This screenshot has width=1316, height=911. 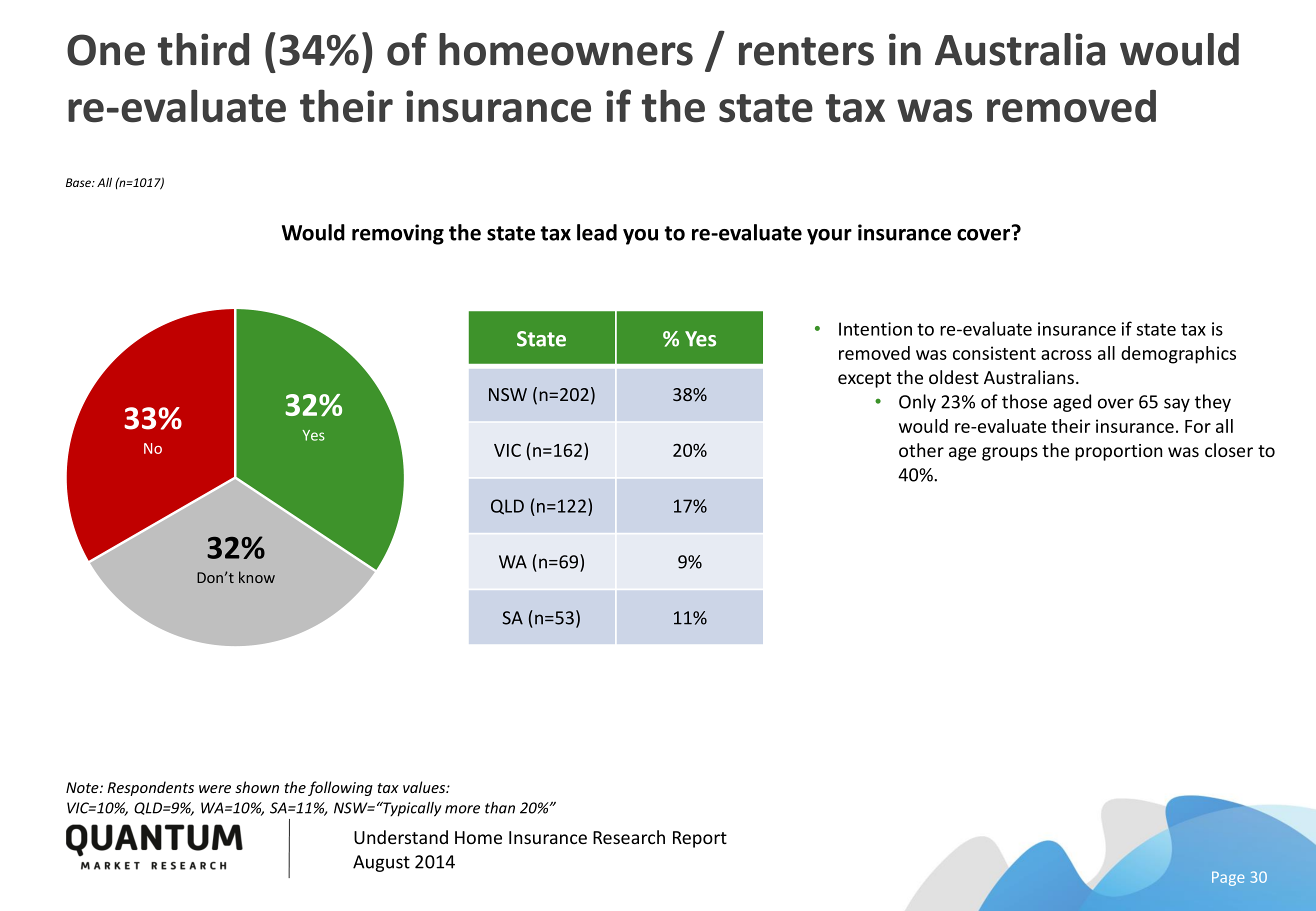 I want to click on other, so click(x=921, y=450).
